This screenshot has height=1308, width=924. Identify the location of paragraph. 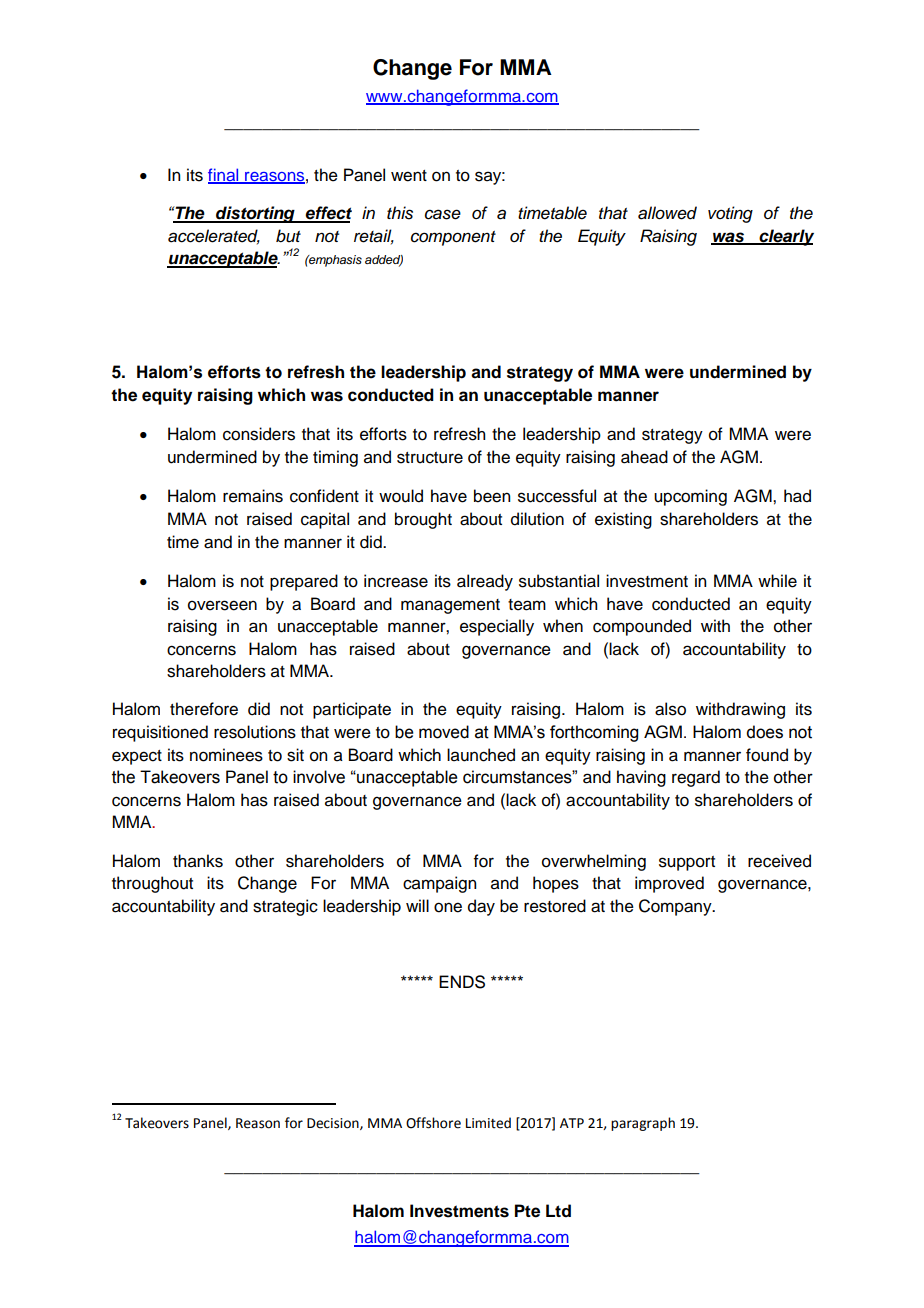
(643, 1124).
